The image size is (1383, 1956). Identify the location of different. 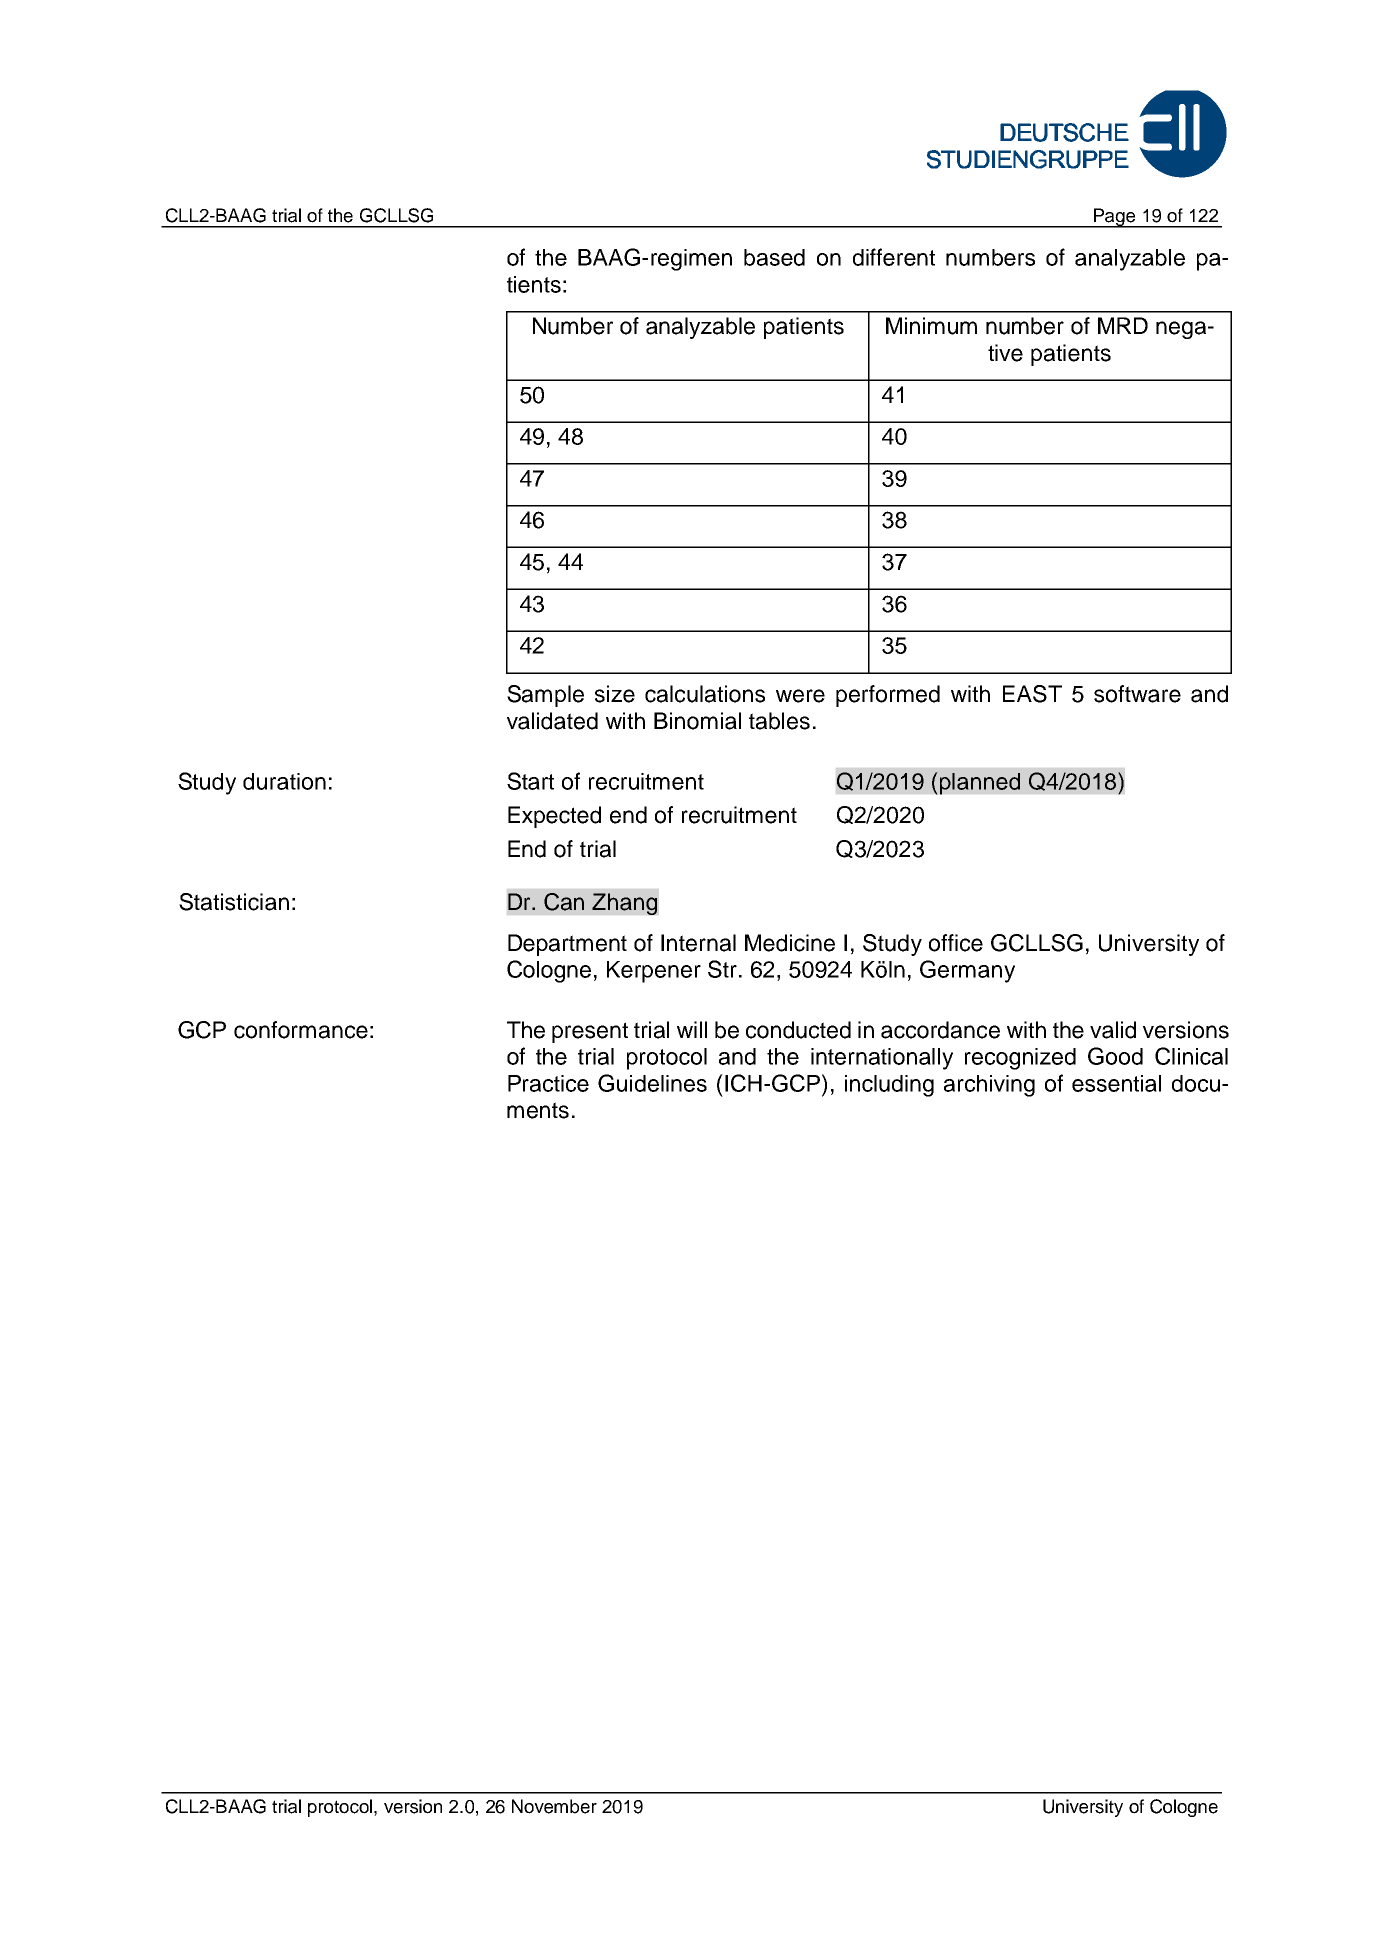
(894, 257).
